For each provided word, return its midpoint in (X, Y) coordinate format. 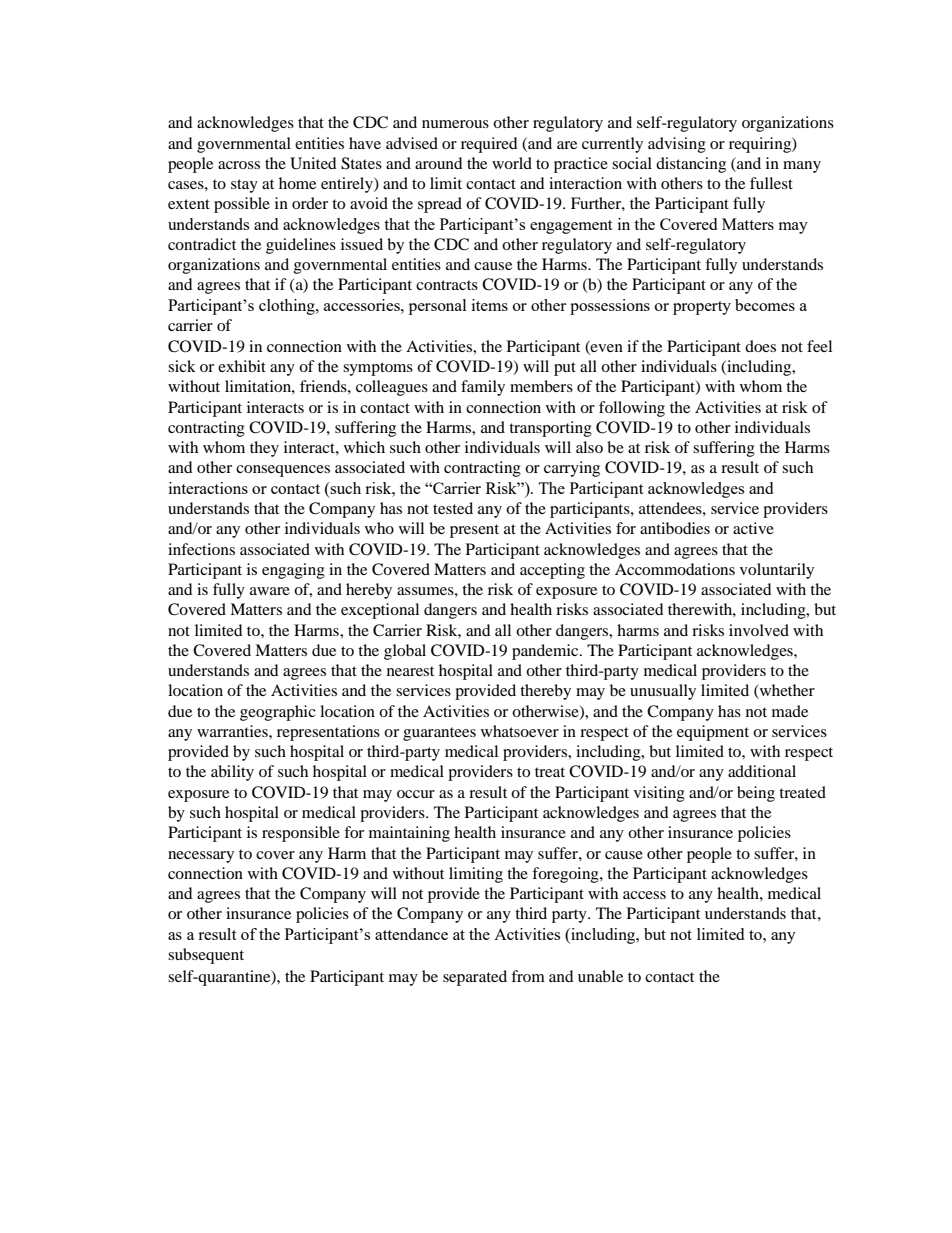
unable (600, 976)
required (489, 145)
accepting (552, 571)
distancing (691, 165)
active (753, 528)
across (239, 165)
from (528, 976)
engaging (293, 571)
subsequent (206, 956)
